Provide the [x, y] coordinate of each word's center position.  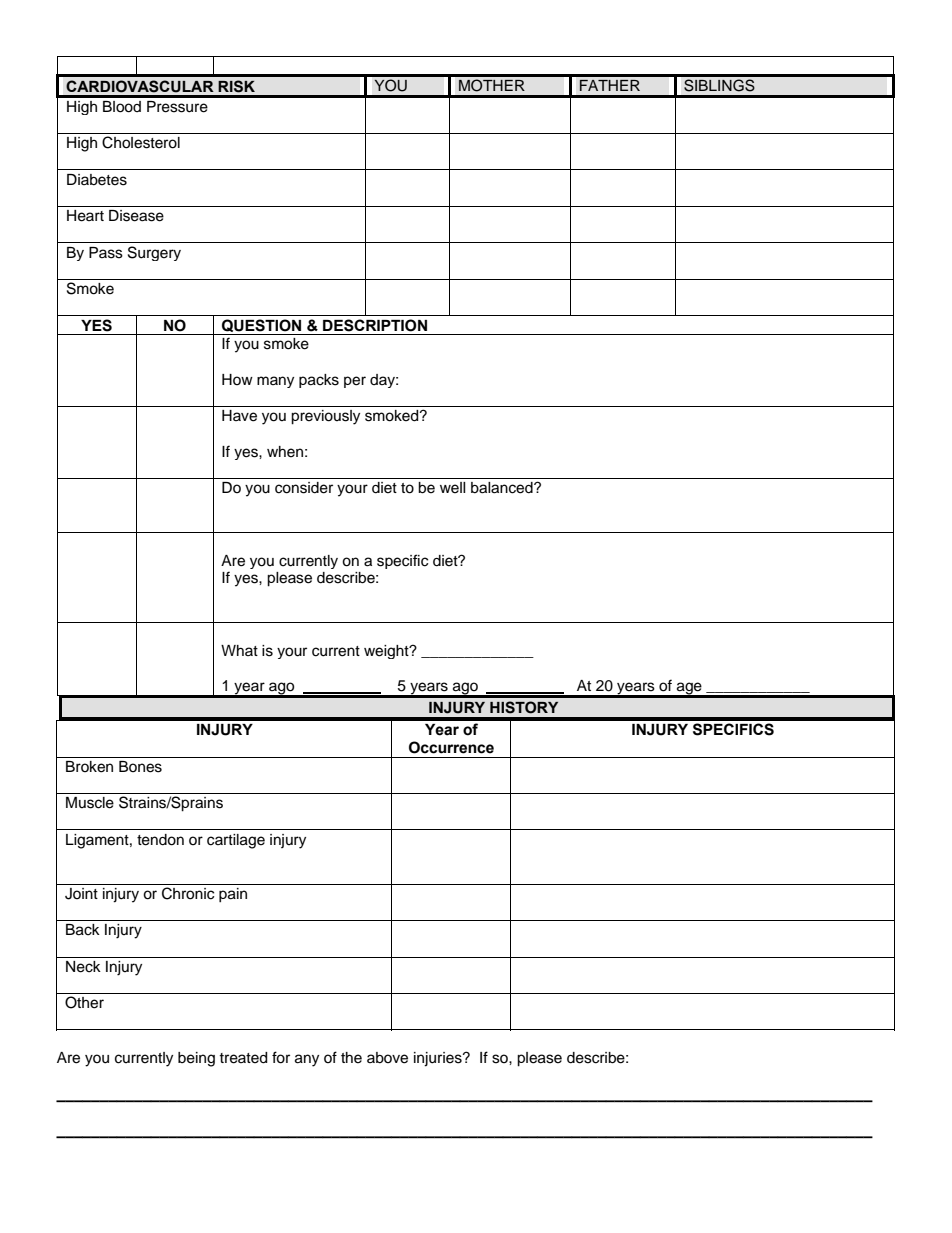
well [453, 488]
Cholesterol [141, 142]
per [355, 382]
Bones [140, 767]
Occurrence [451, 747]
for [281, 1057]
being [196, 1059]
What [239, 650]
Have [239, 416]
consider [304, 488]
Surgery [154, 253]
